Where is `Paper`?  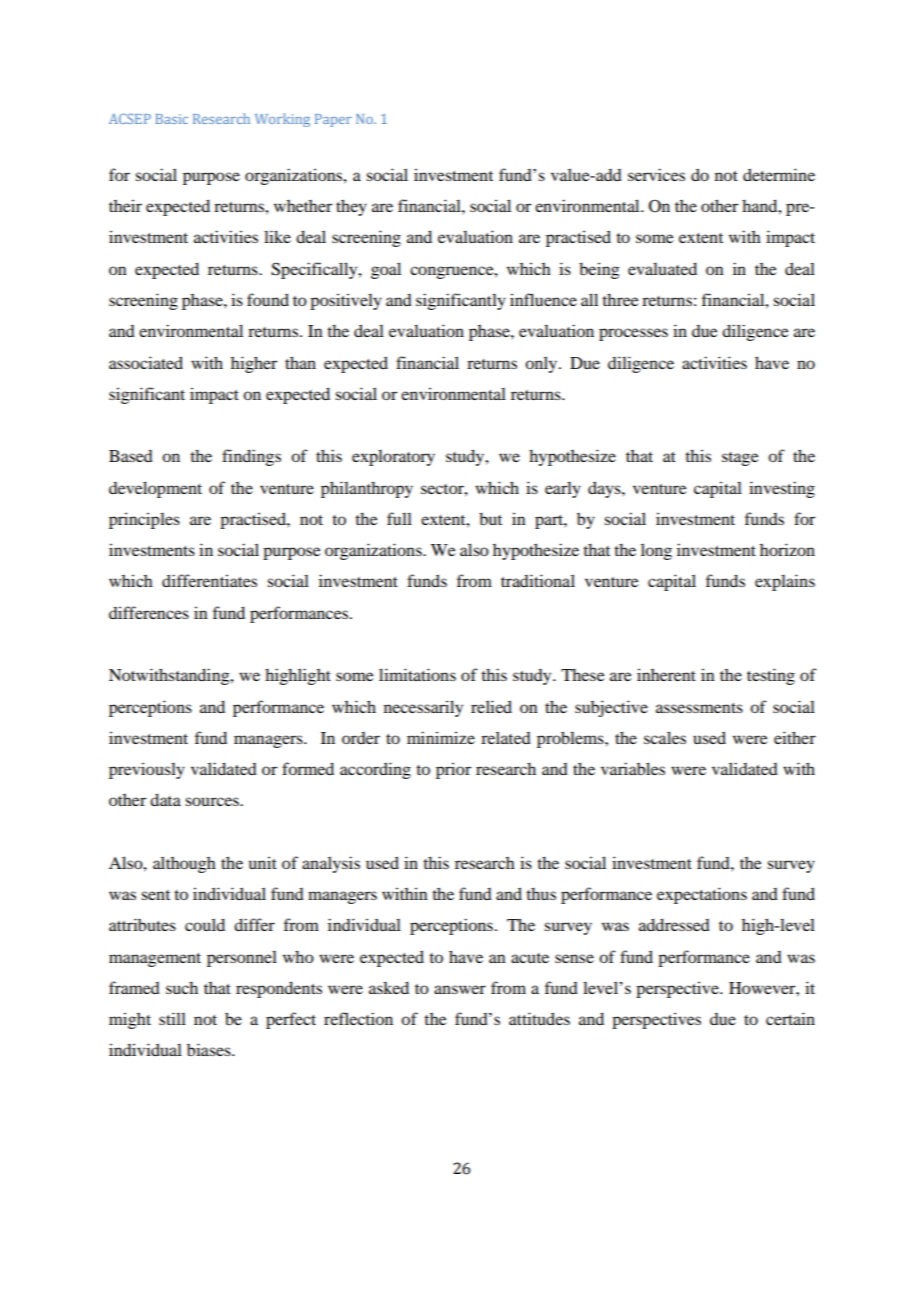 Paper is located at coordinates (333, 120).
